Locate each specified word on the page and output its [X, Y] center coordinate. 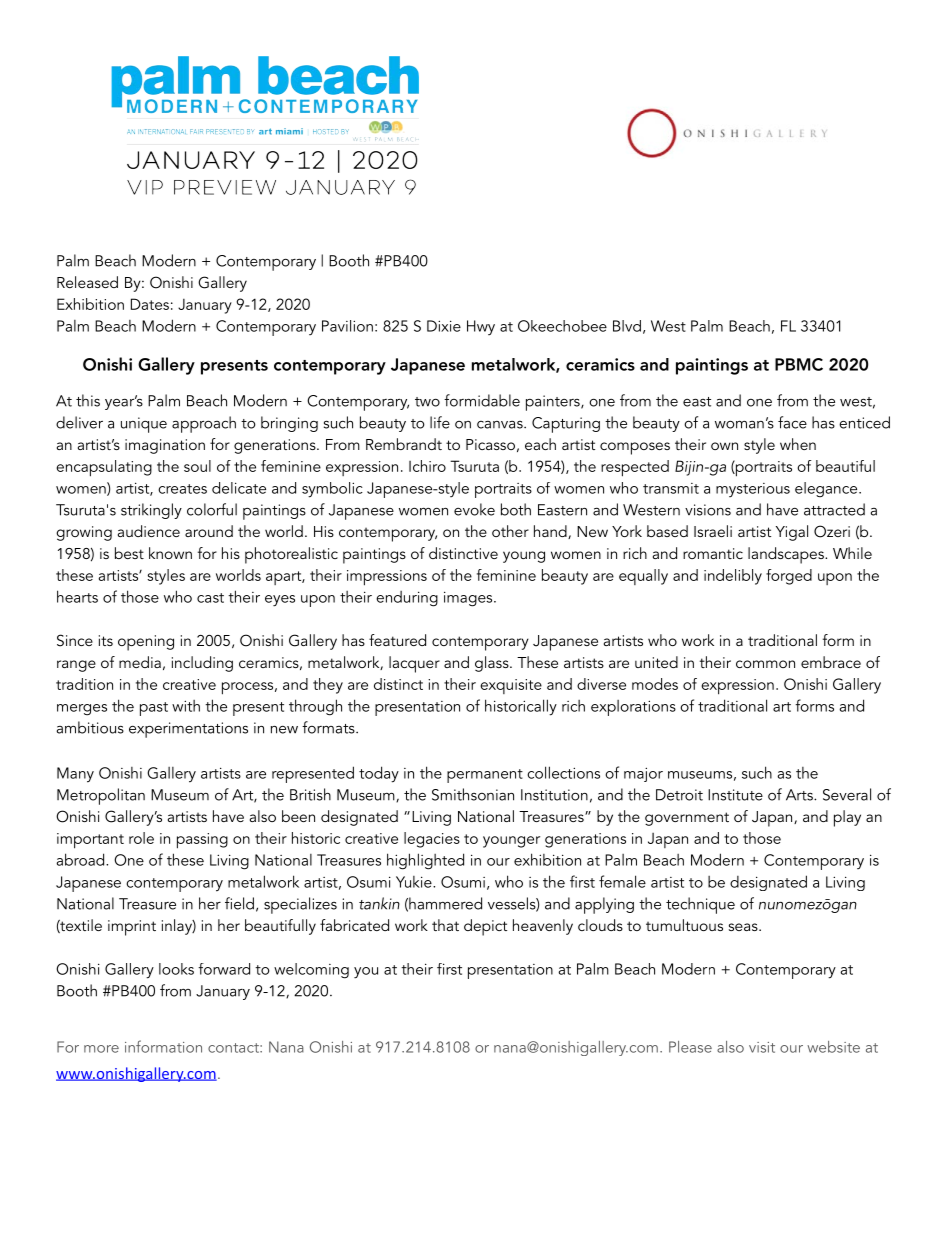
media [140, 662]
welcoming [311, 971]
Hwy [481, 327]
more [101, 1049]
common [765, 664]
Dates [150, 304]
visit [762, 1047]
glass [493, 664]
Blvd [627, 326]
